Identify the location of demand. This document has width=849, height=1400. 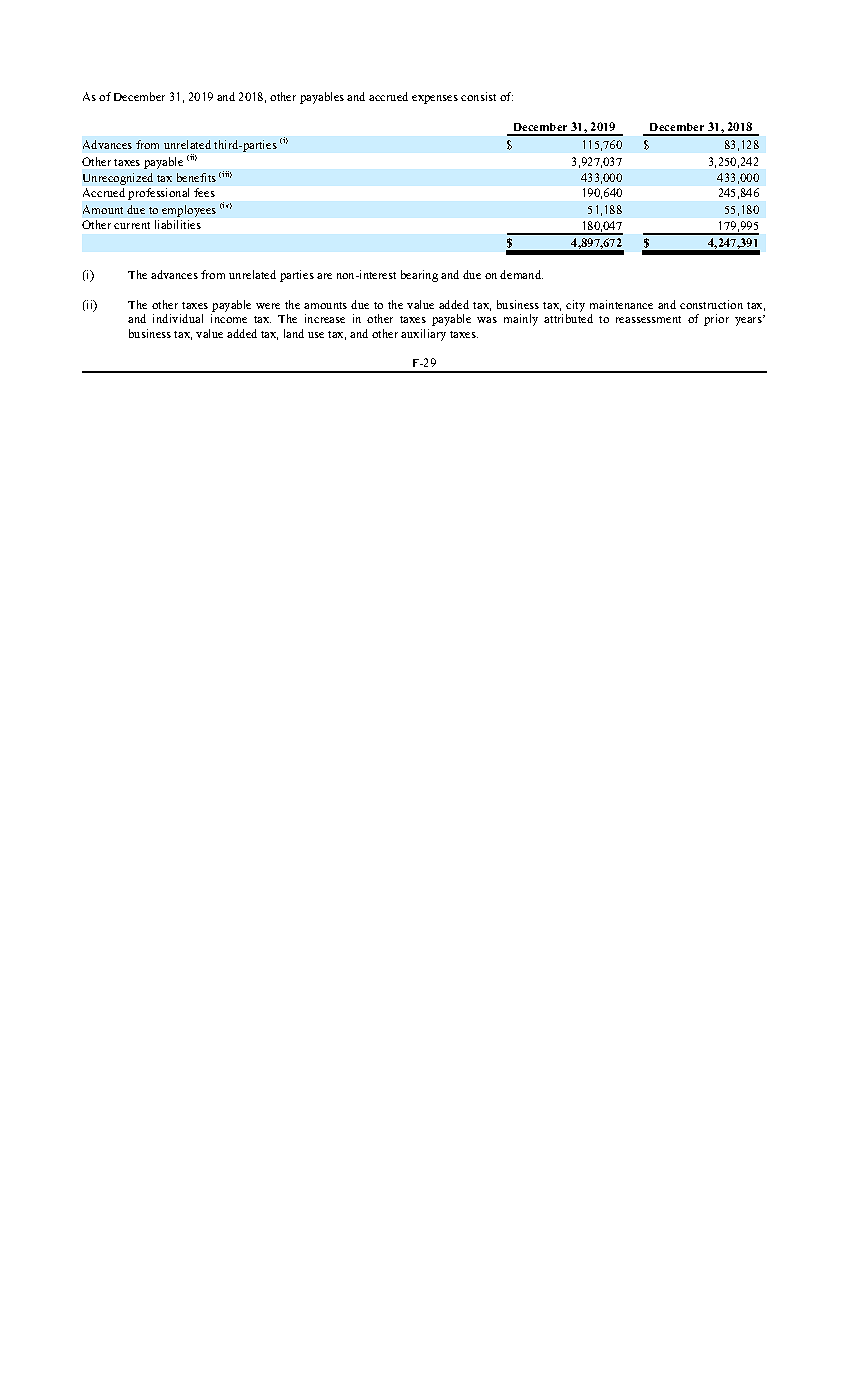
(521, 274).
